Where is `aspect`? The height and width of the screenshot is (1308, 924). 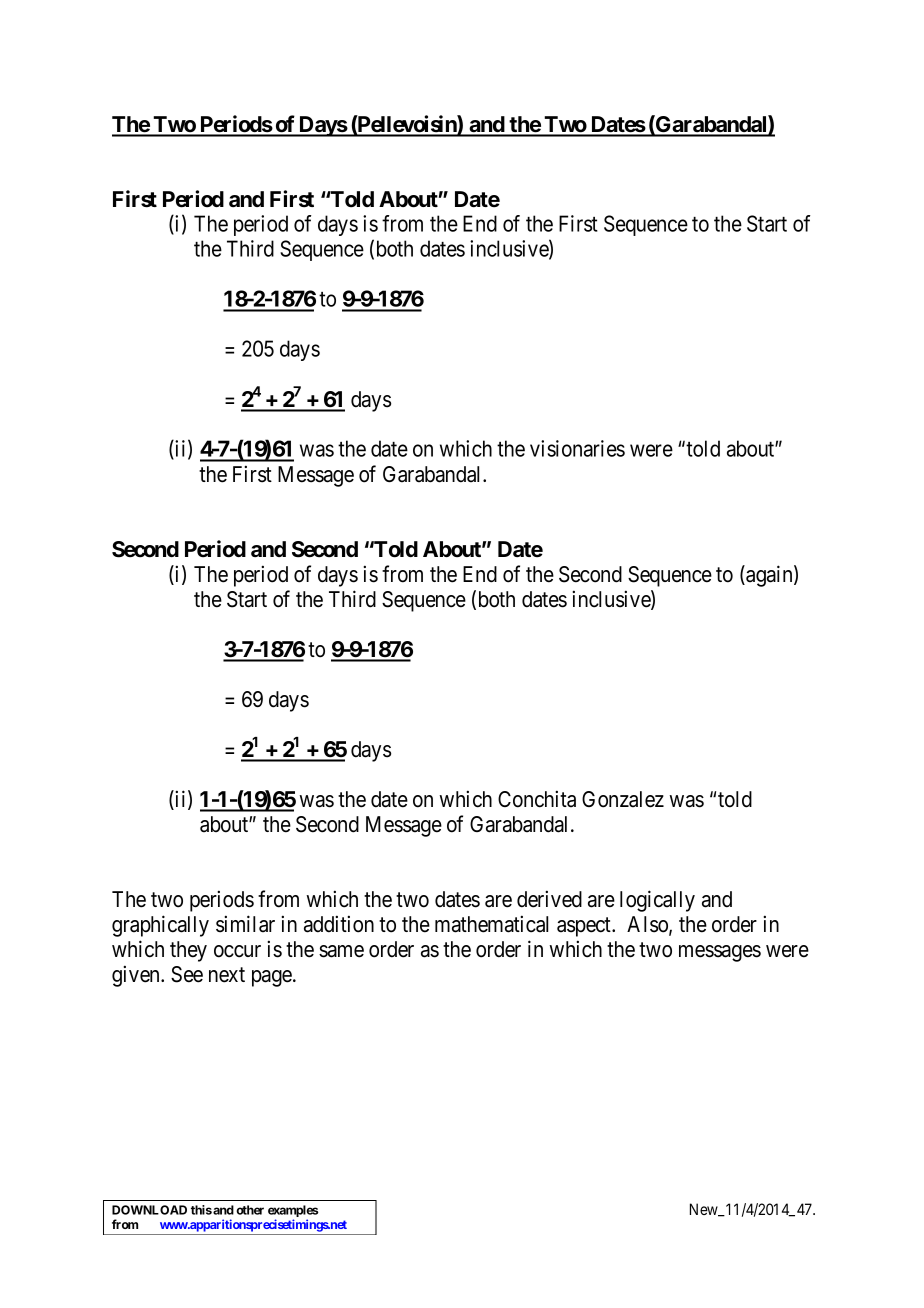 aspect is located at coordinates (585, 927).
